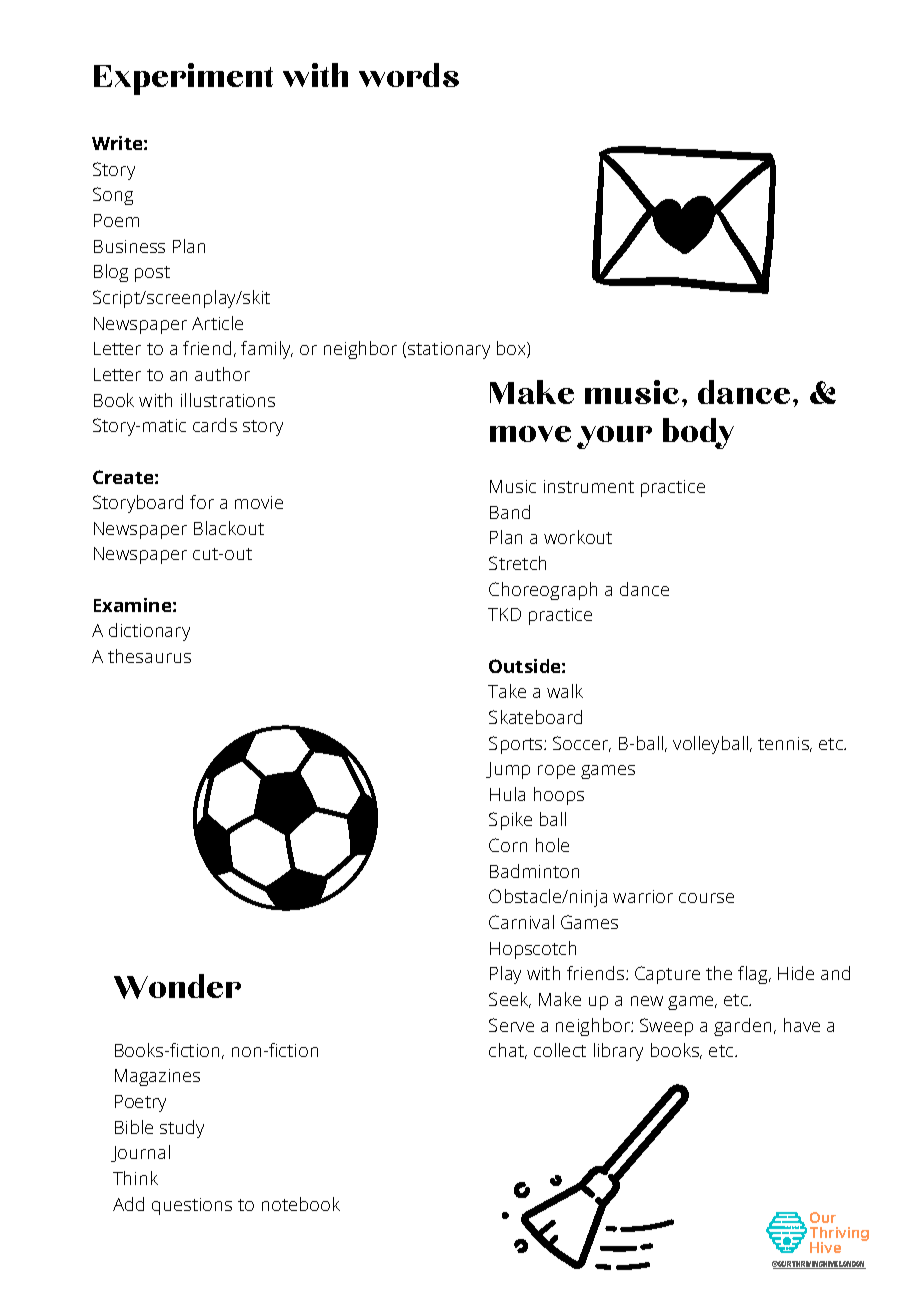  I want to click on chat, so click(508, 1051).
